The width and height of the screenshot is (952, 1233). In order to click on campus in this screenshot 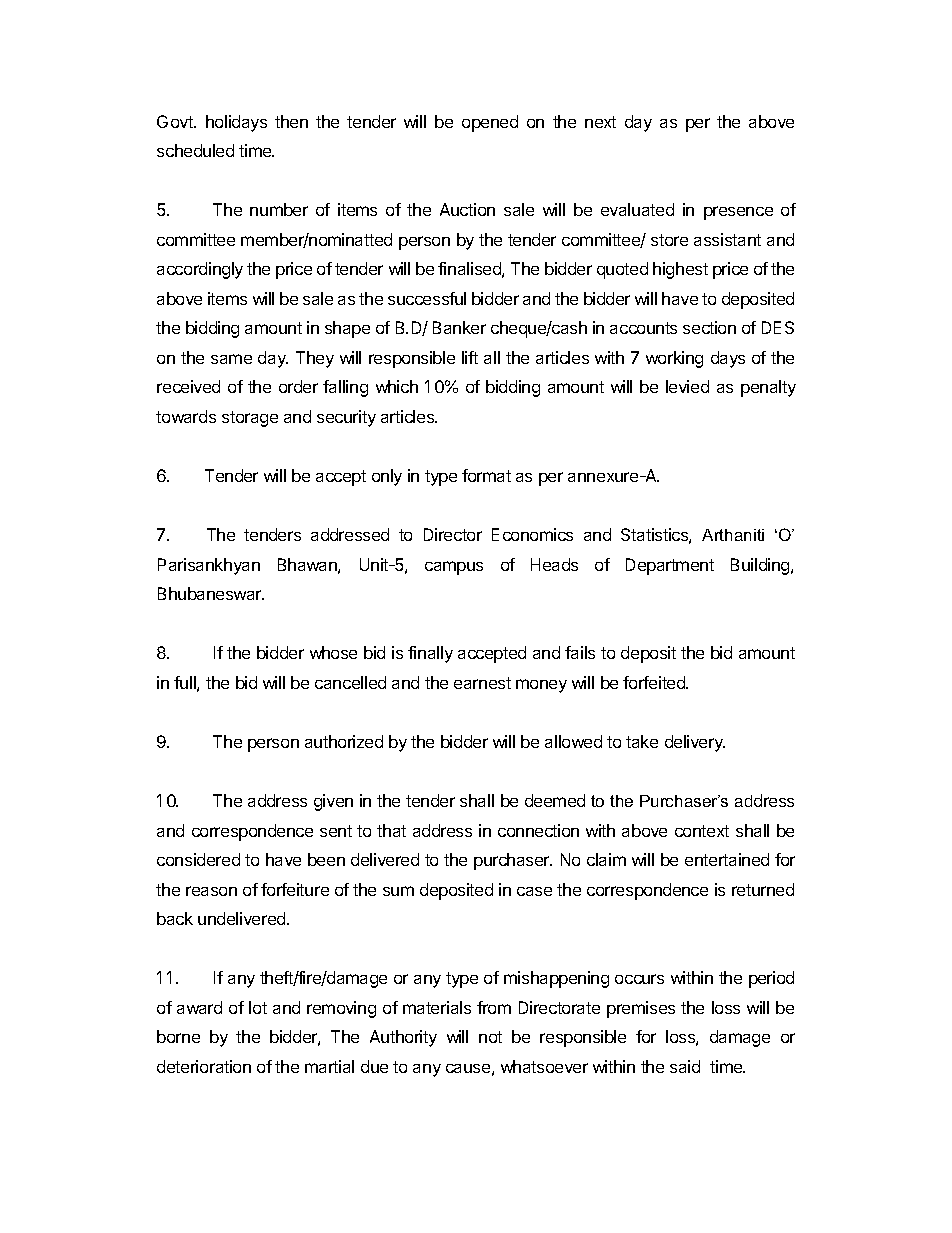, I will do `click(454, 568)`.
